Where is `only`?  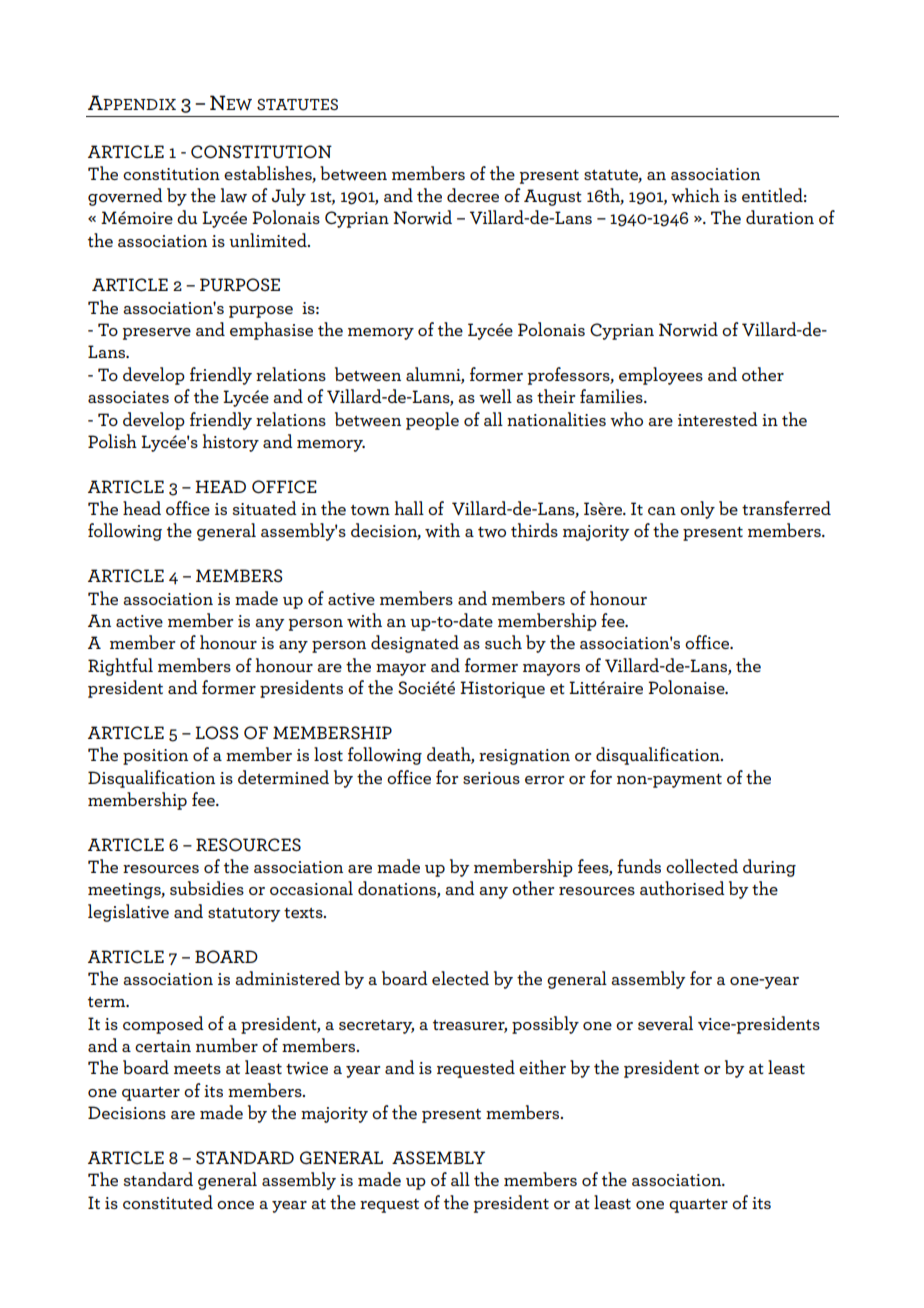 only is located at coordinates (697, 510).
